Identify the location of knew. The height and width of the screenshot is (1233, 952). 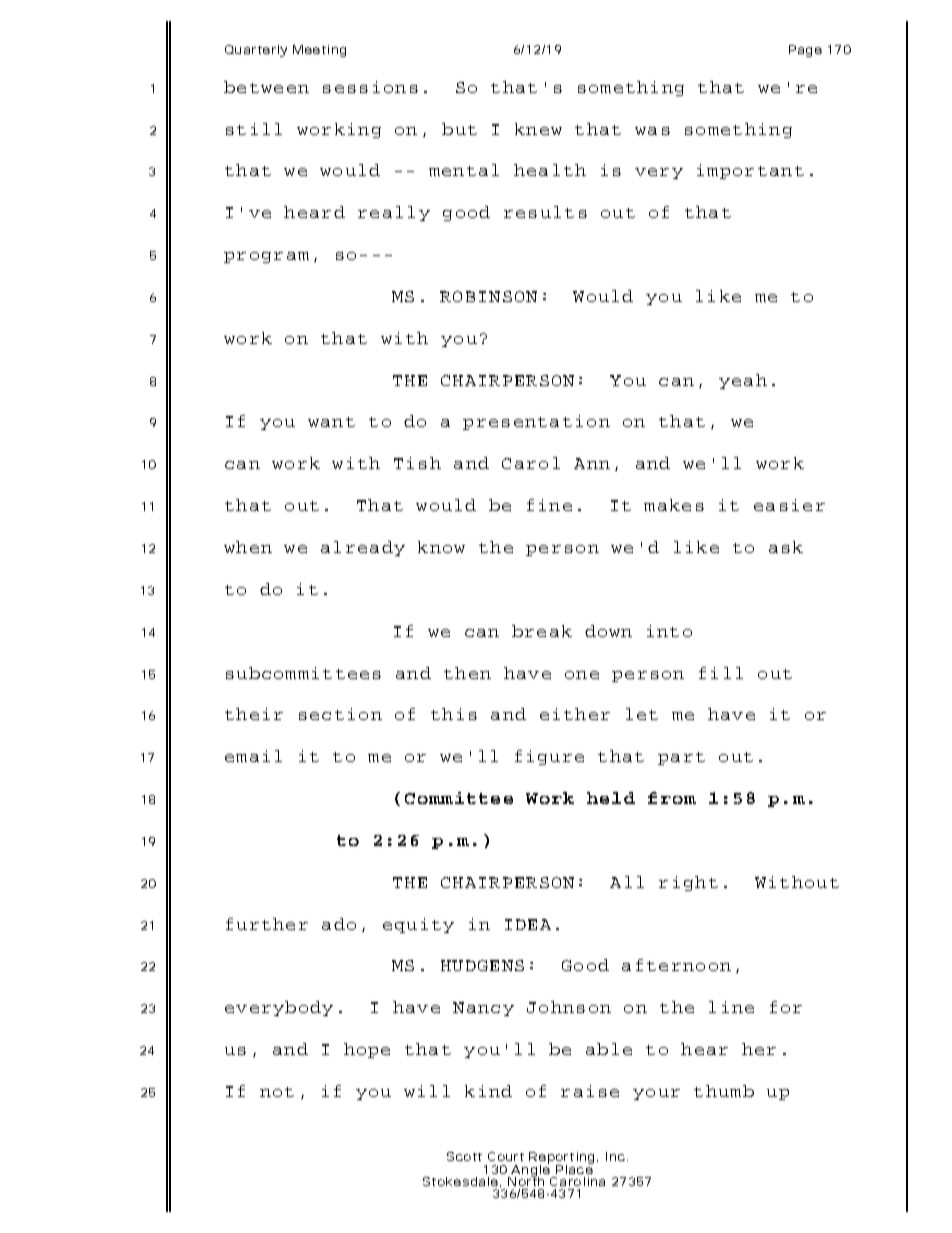
(538, 129).
